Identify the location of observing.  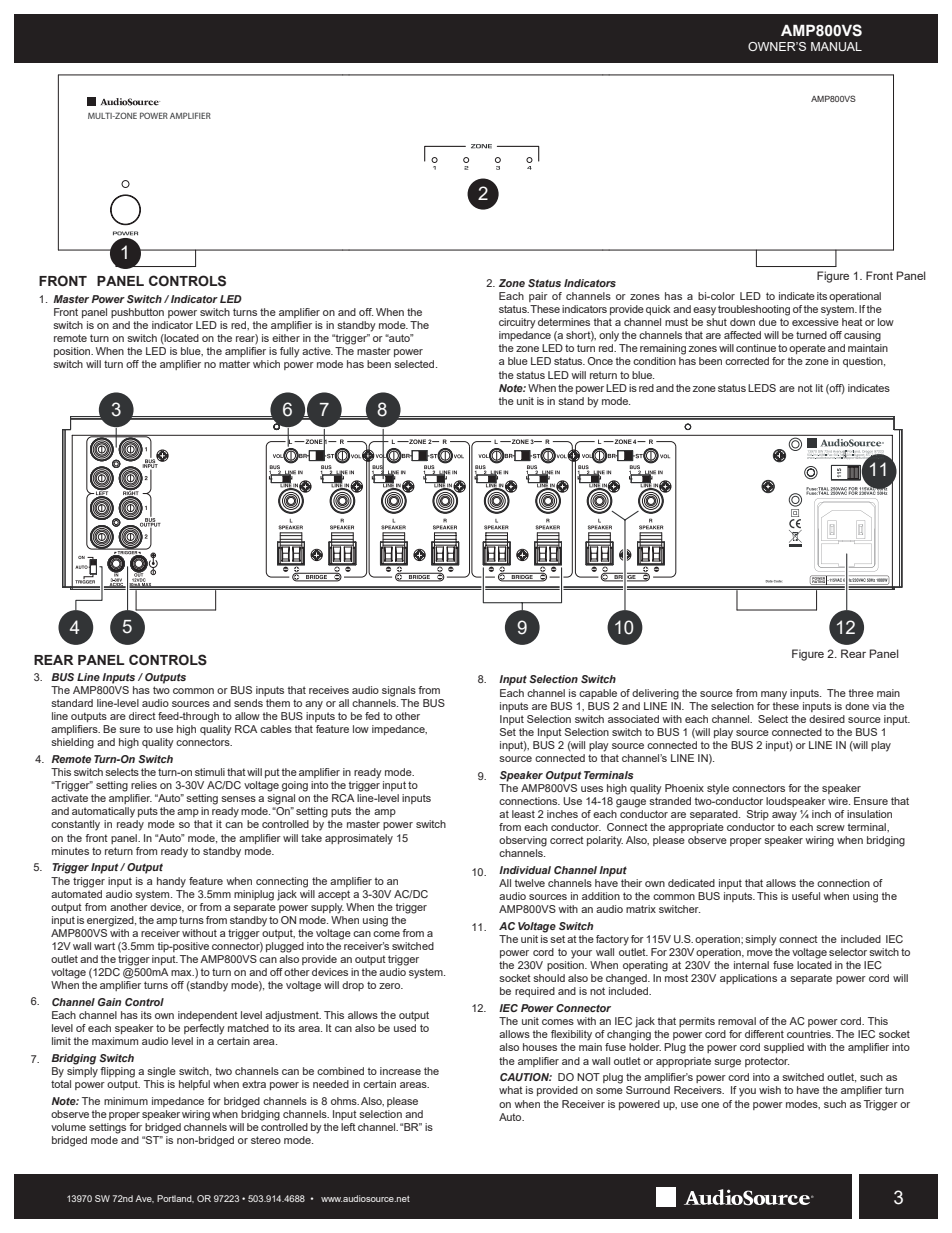
(523, 841).
